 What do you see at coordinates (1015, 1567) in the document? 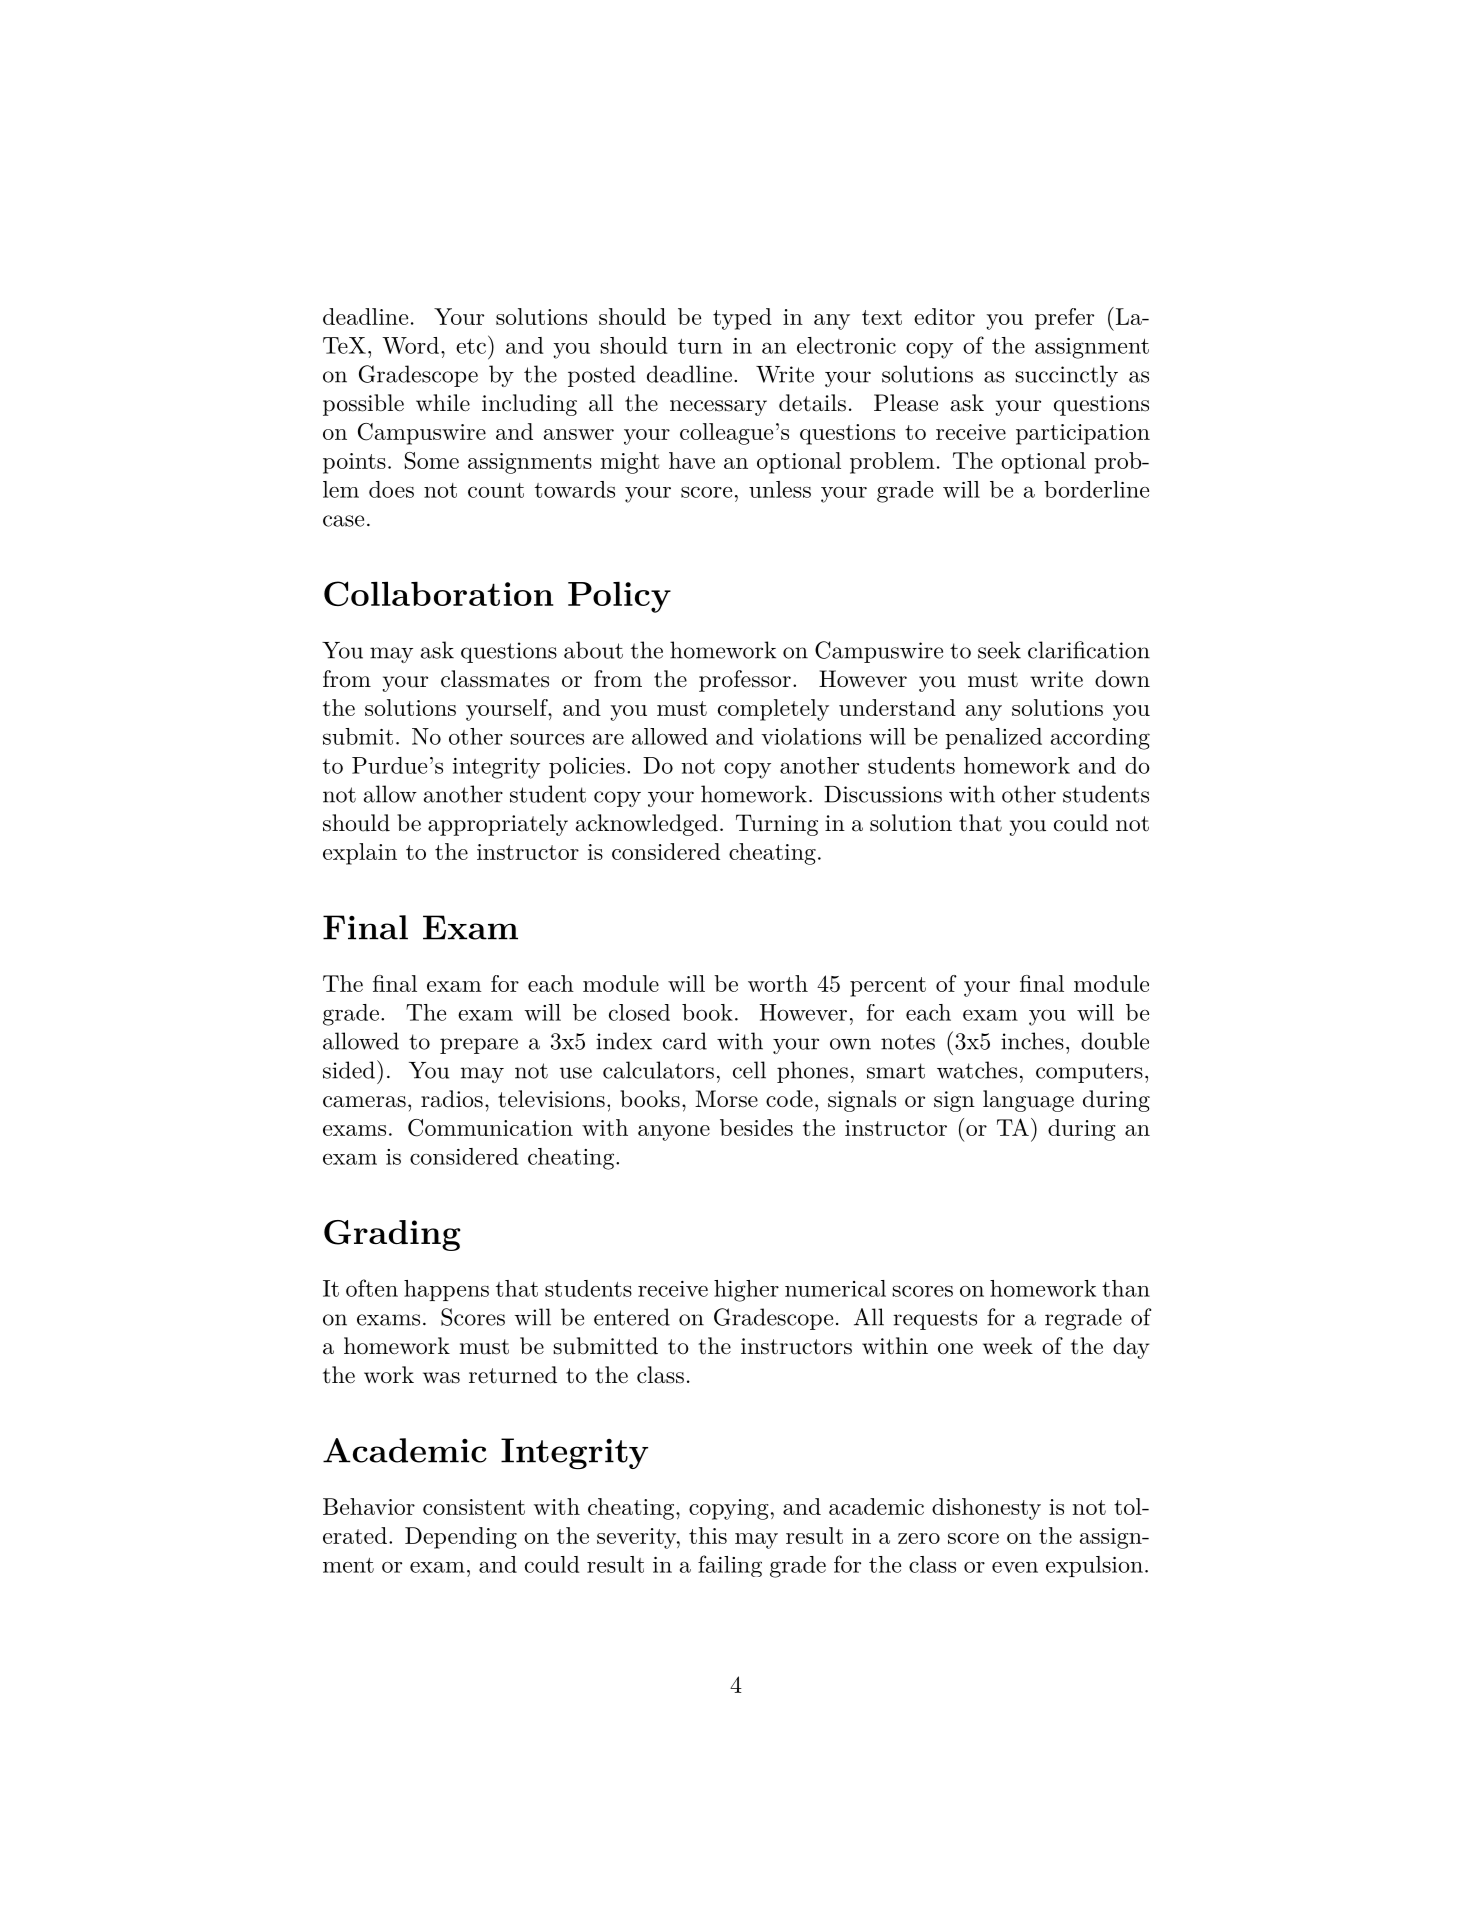
I see `even` at bounding box center [1015, 1567].
